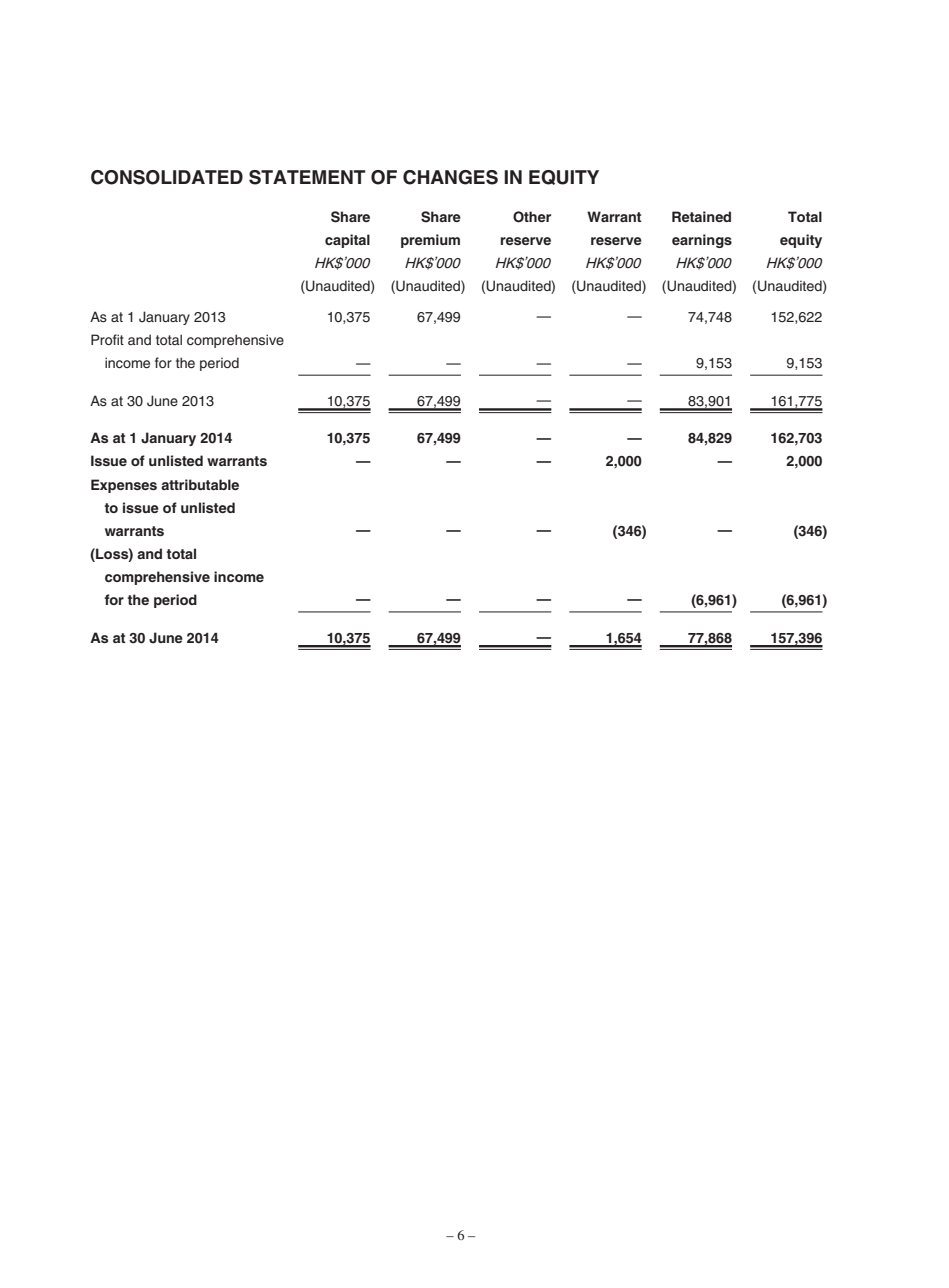 The image size is (949, 1288). I want to click on earnings, so click(702, 241).
